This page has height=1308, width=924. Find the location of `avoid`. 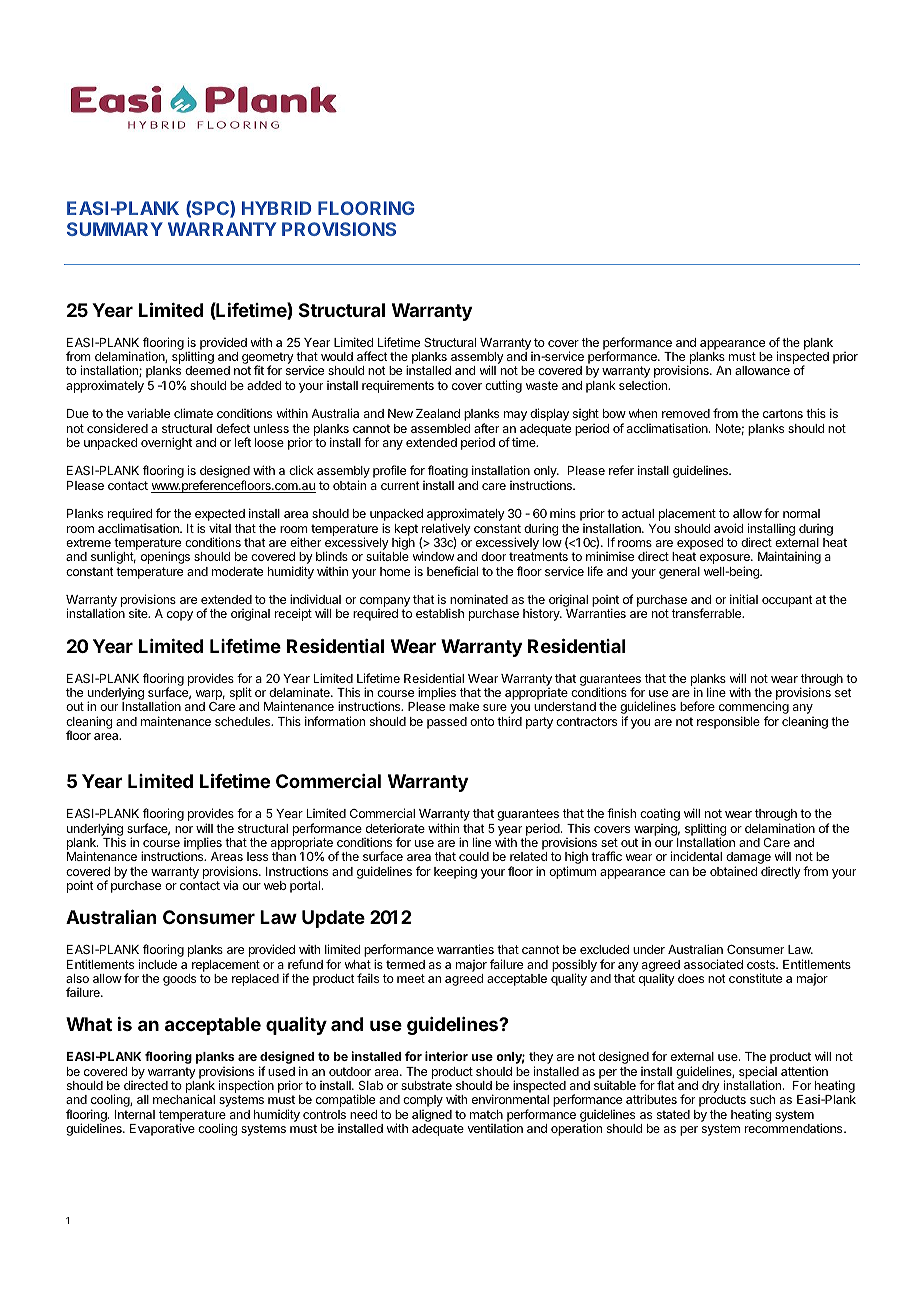

avoid is located at coordinates (728, 528).
